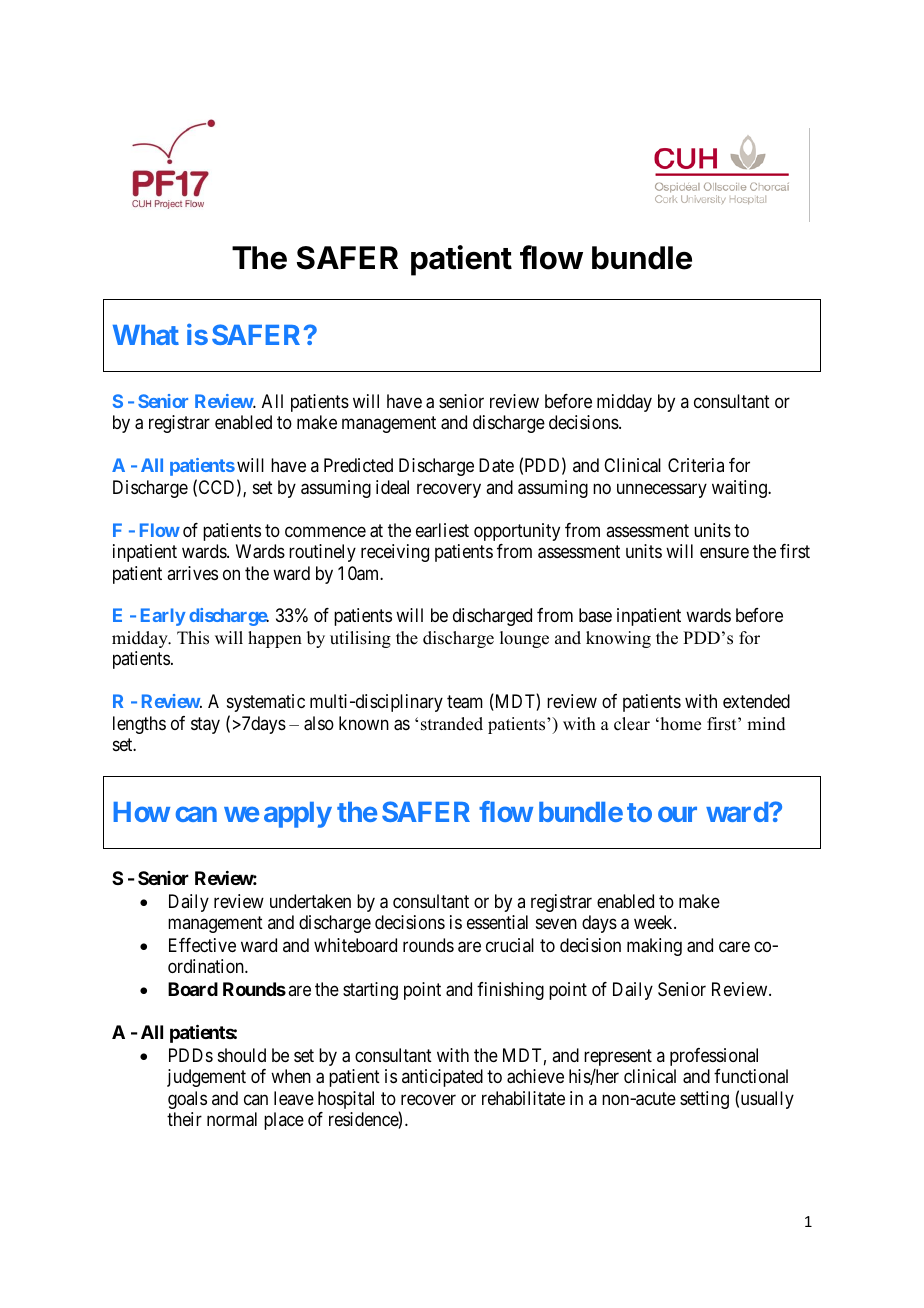 This screenshot has width=924, height=1308. I want to click on stranded, so click(452, 724).
